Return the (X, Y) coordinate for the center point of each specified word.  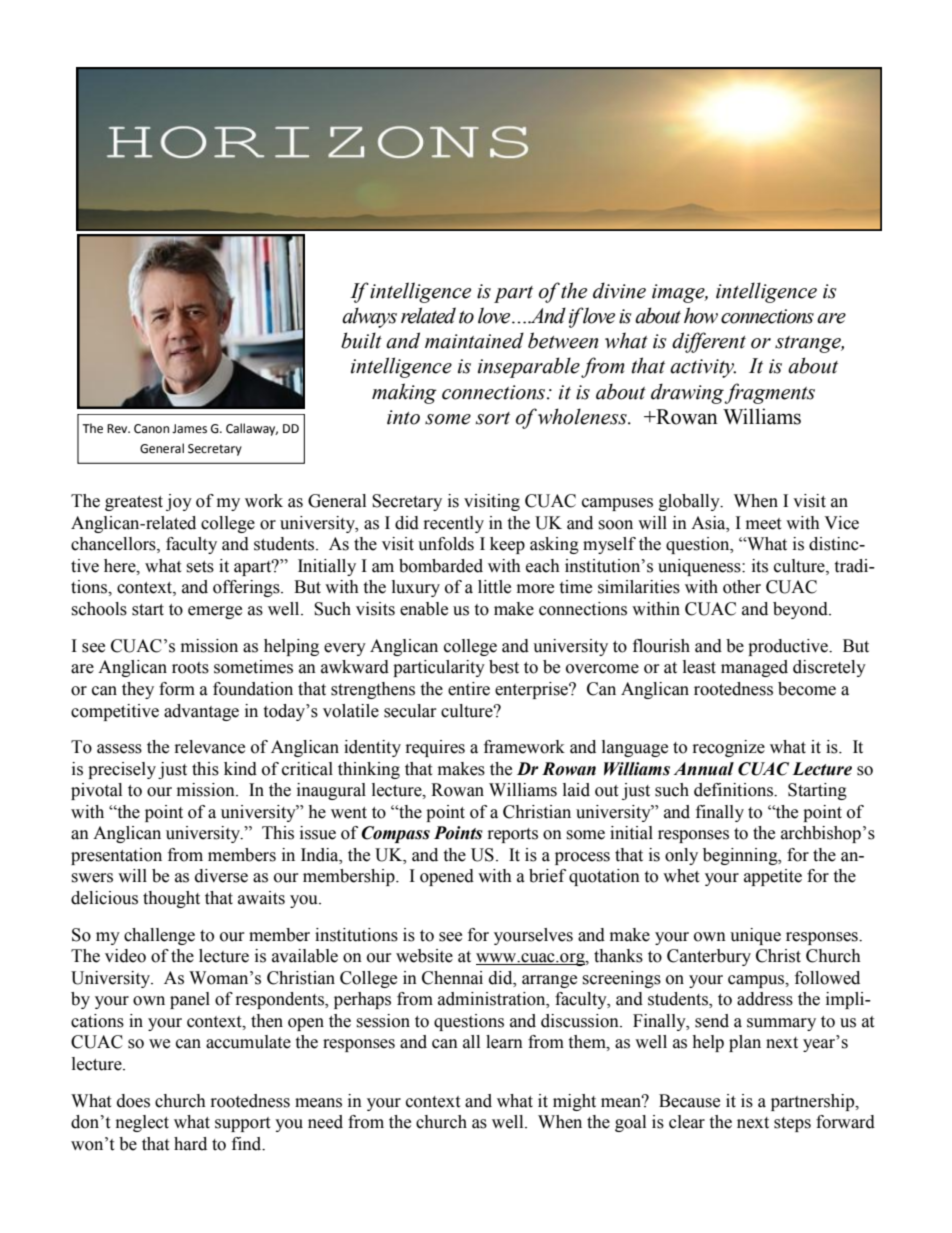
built (361, 340)
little (494, 587)
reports (513, 835)
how (701, 315)
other (742, 587)
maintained (474, 340)
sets (200, 567)
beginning (741, 856)
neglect (142, 1123)
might (574, 1102)
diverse (221, 876)
